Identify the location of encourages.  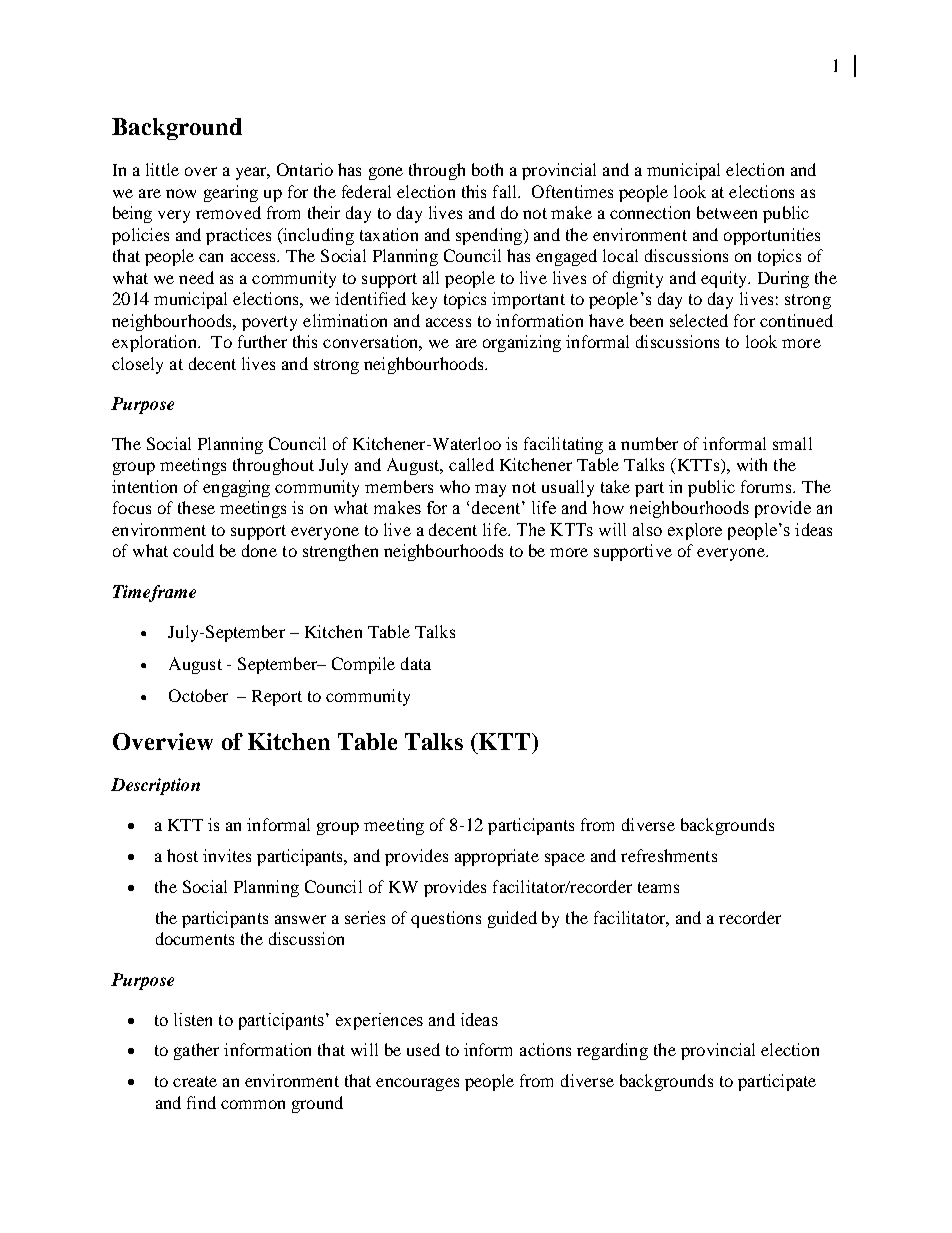
(417, 1084).
